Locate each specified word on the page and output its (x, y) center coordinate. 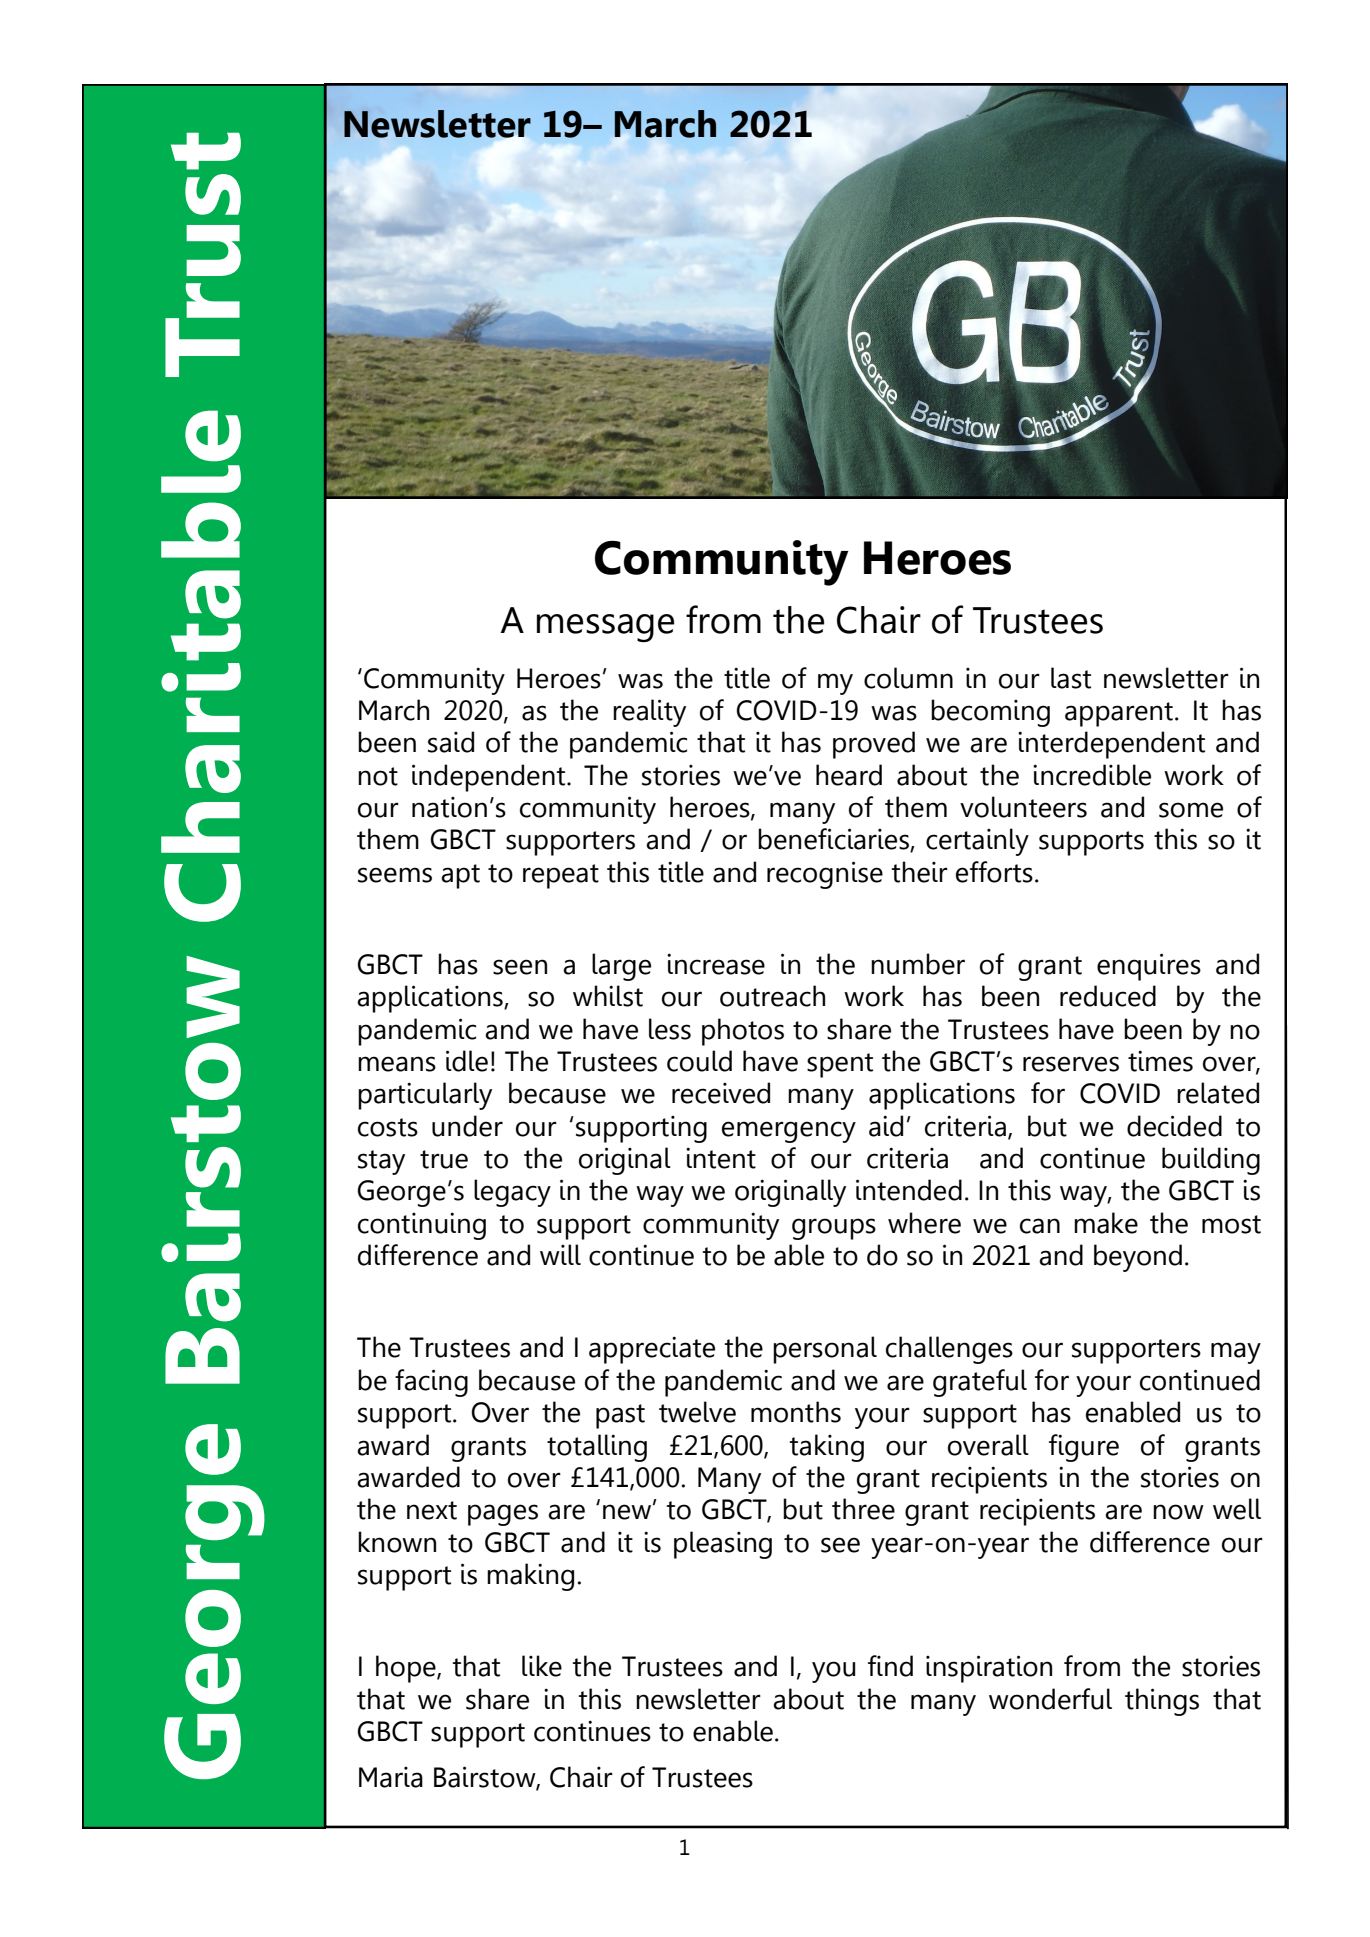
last (1071, 678)
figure (1084, 1448)
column (908, 678)
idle (467, 1061)
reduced (1108, 996)
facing (431, 1383)
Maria (391, 1777)
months (796, 1412)
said (451, 742)
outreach (772, 996)
